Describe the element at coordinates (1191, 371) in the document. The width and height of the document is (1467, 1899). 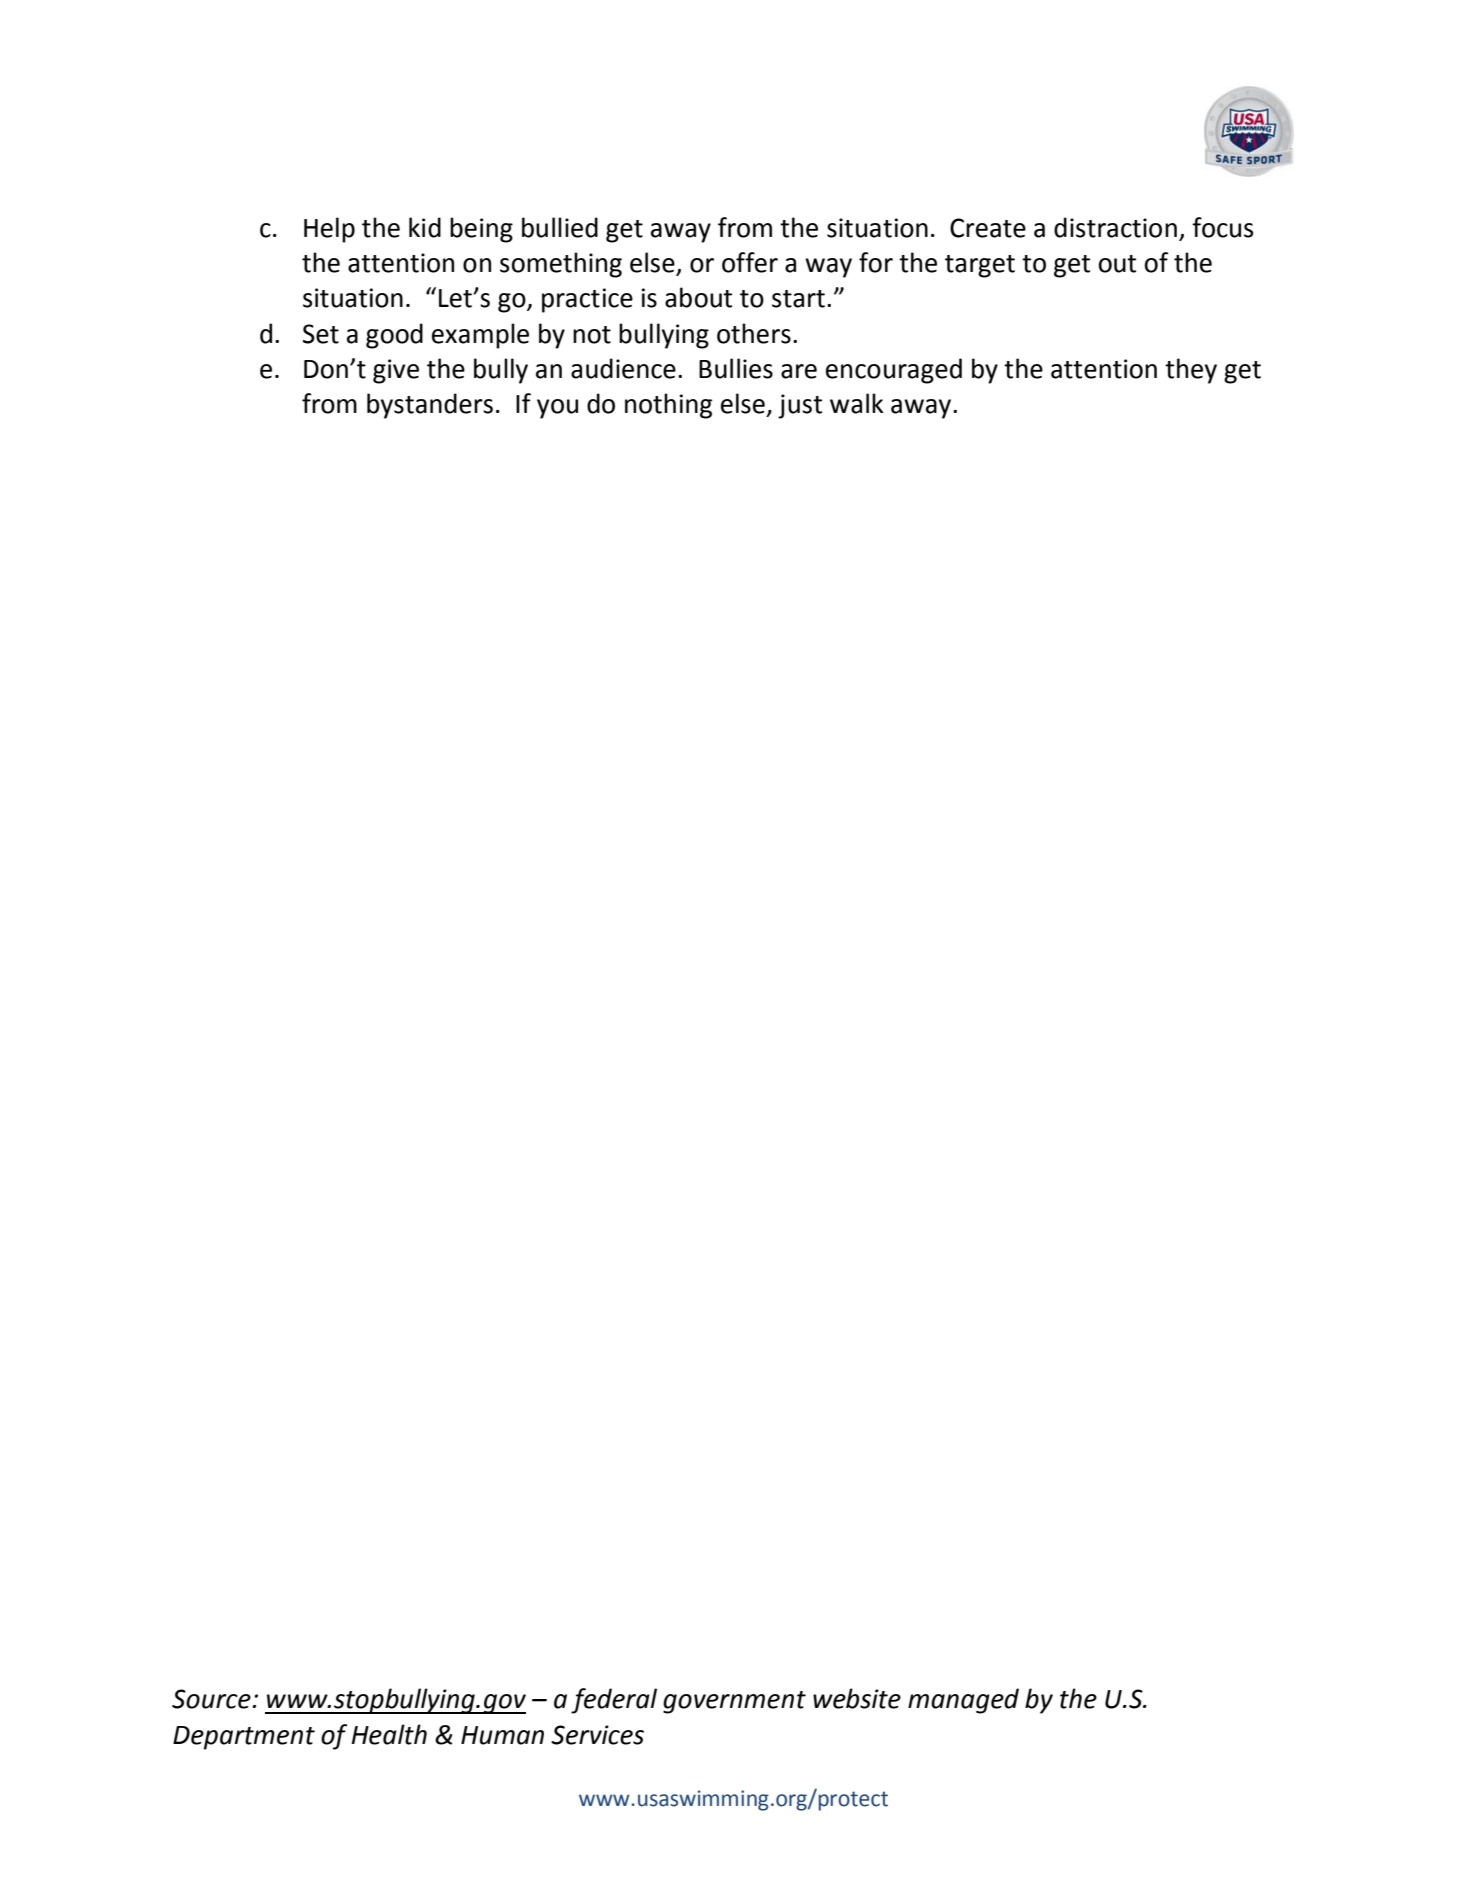
I see `they` at that location.
